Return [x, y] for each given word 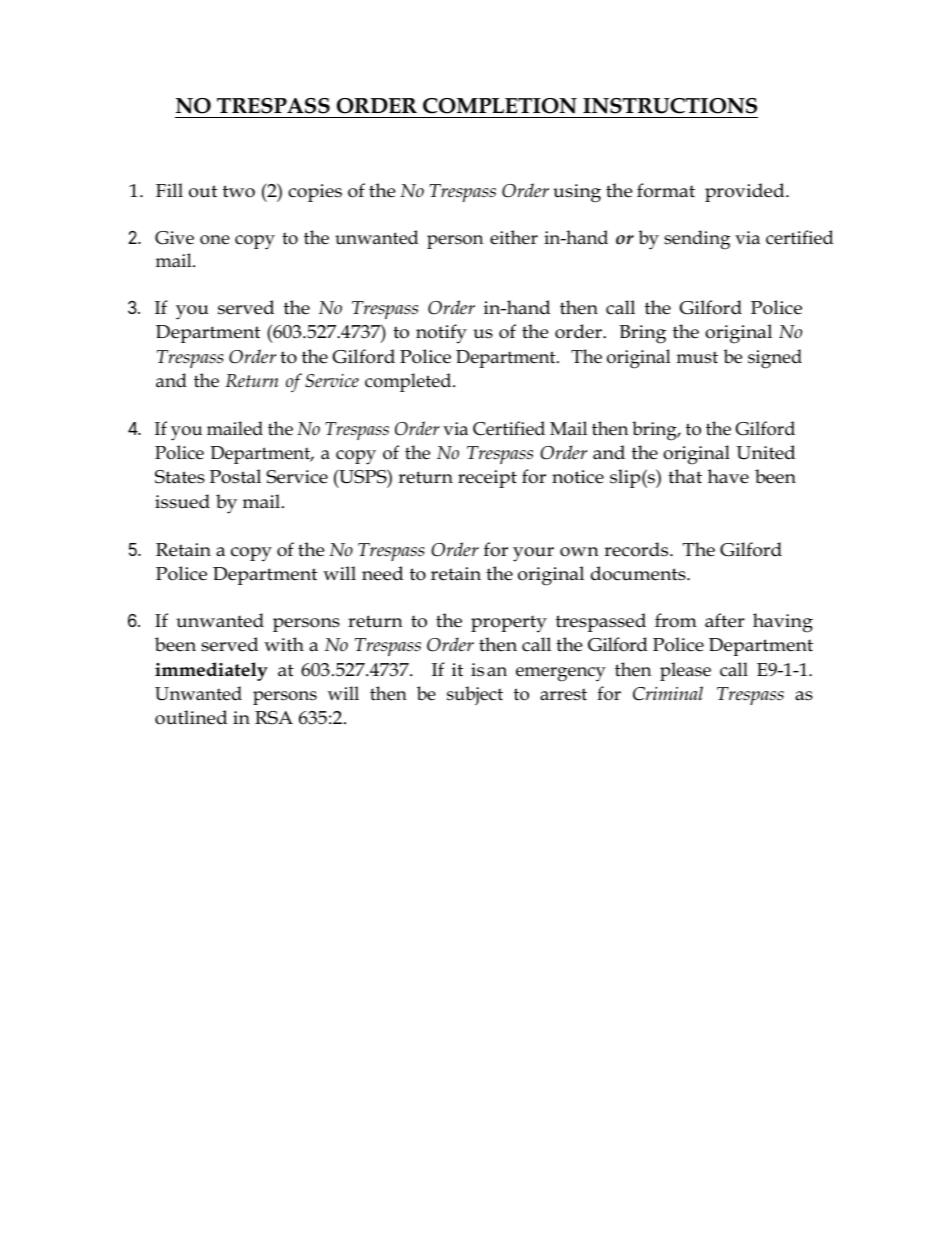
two [239, 191]
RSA [274, 718]
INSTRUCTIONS [670, 106]
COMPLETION [500, 106]
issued [182, 501]
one [215, 240]
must [697, 357]
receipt [487, 479]
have [728, 476]
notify [441, 334]
